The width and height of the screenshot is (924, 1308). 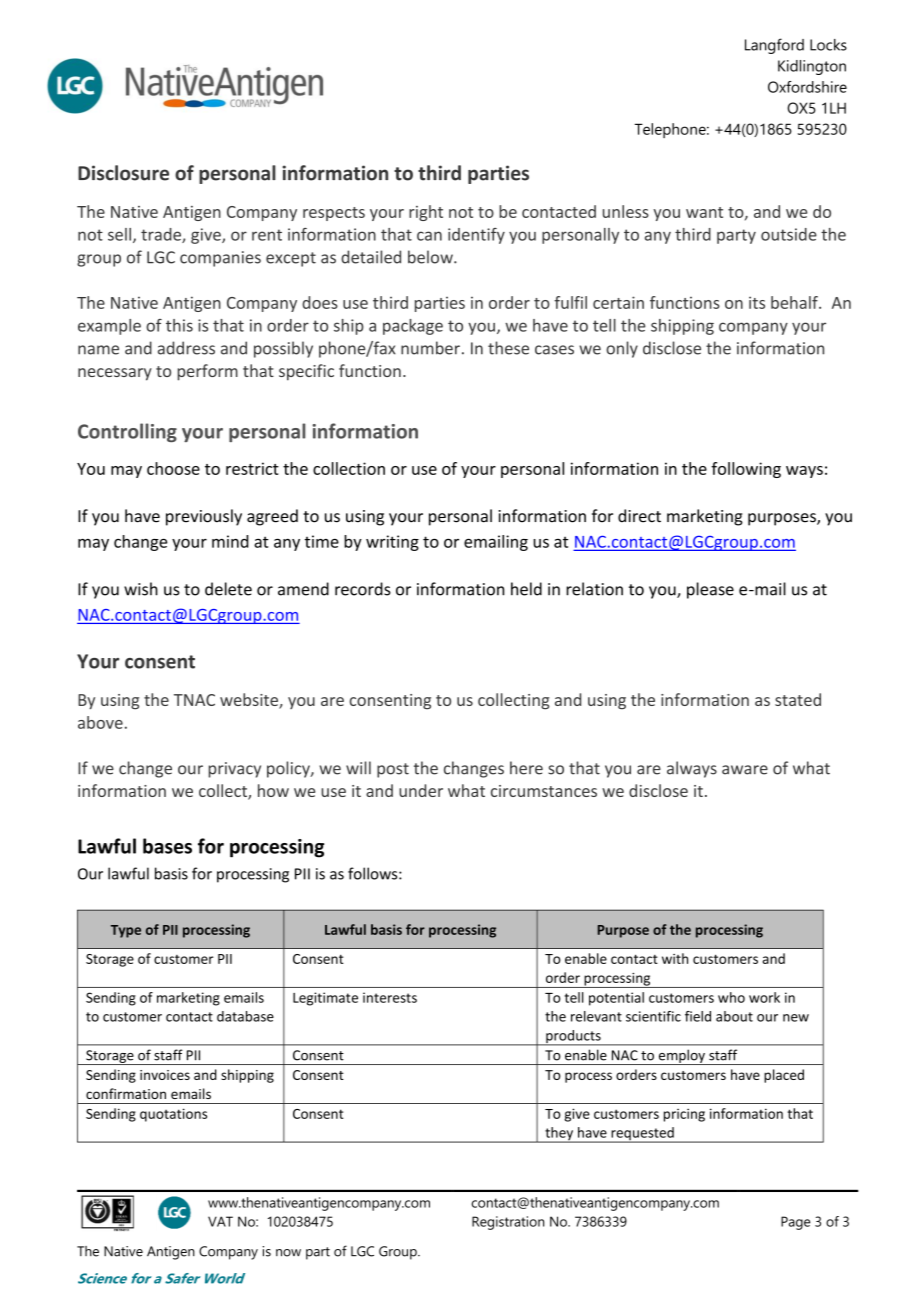 I want to click on who, so click(x=731, y=997).
